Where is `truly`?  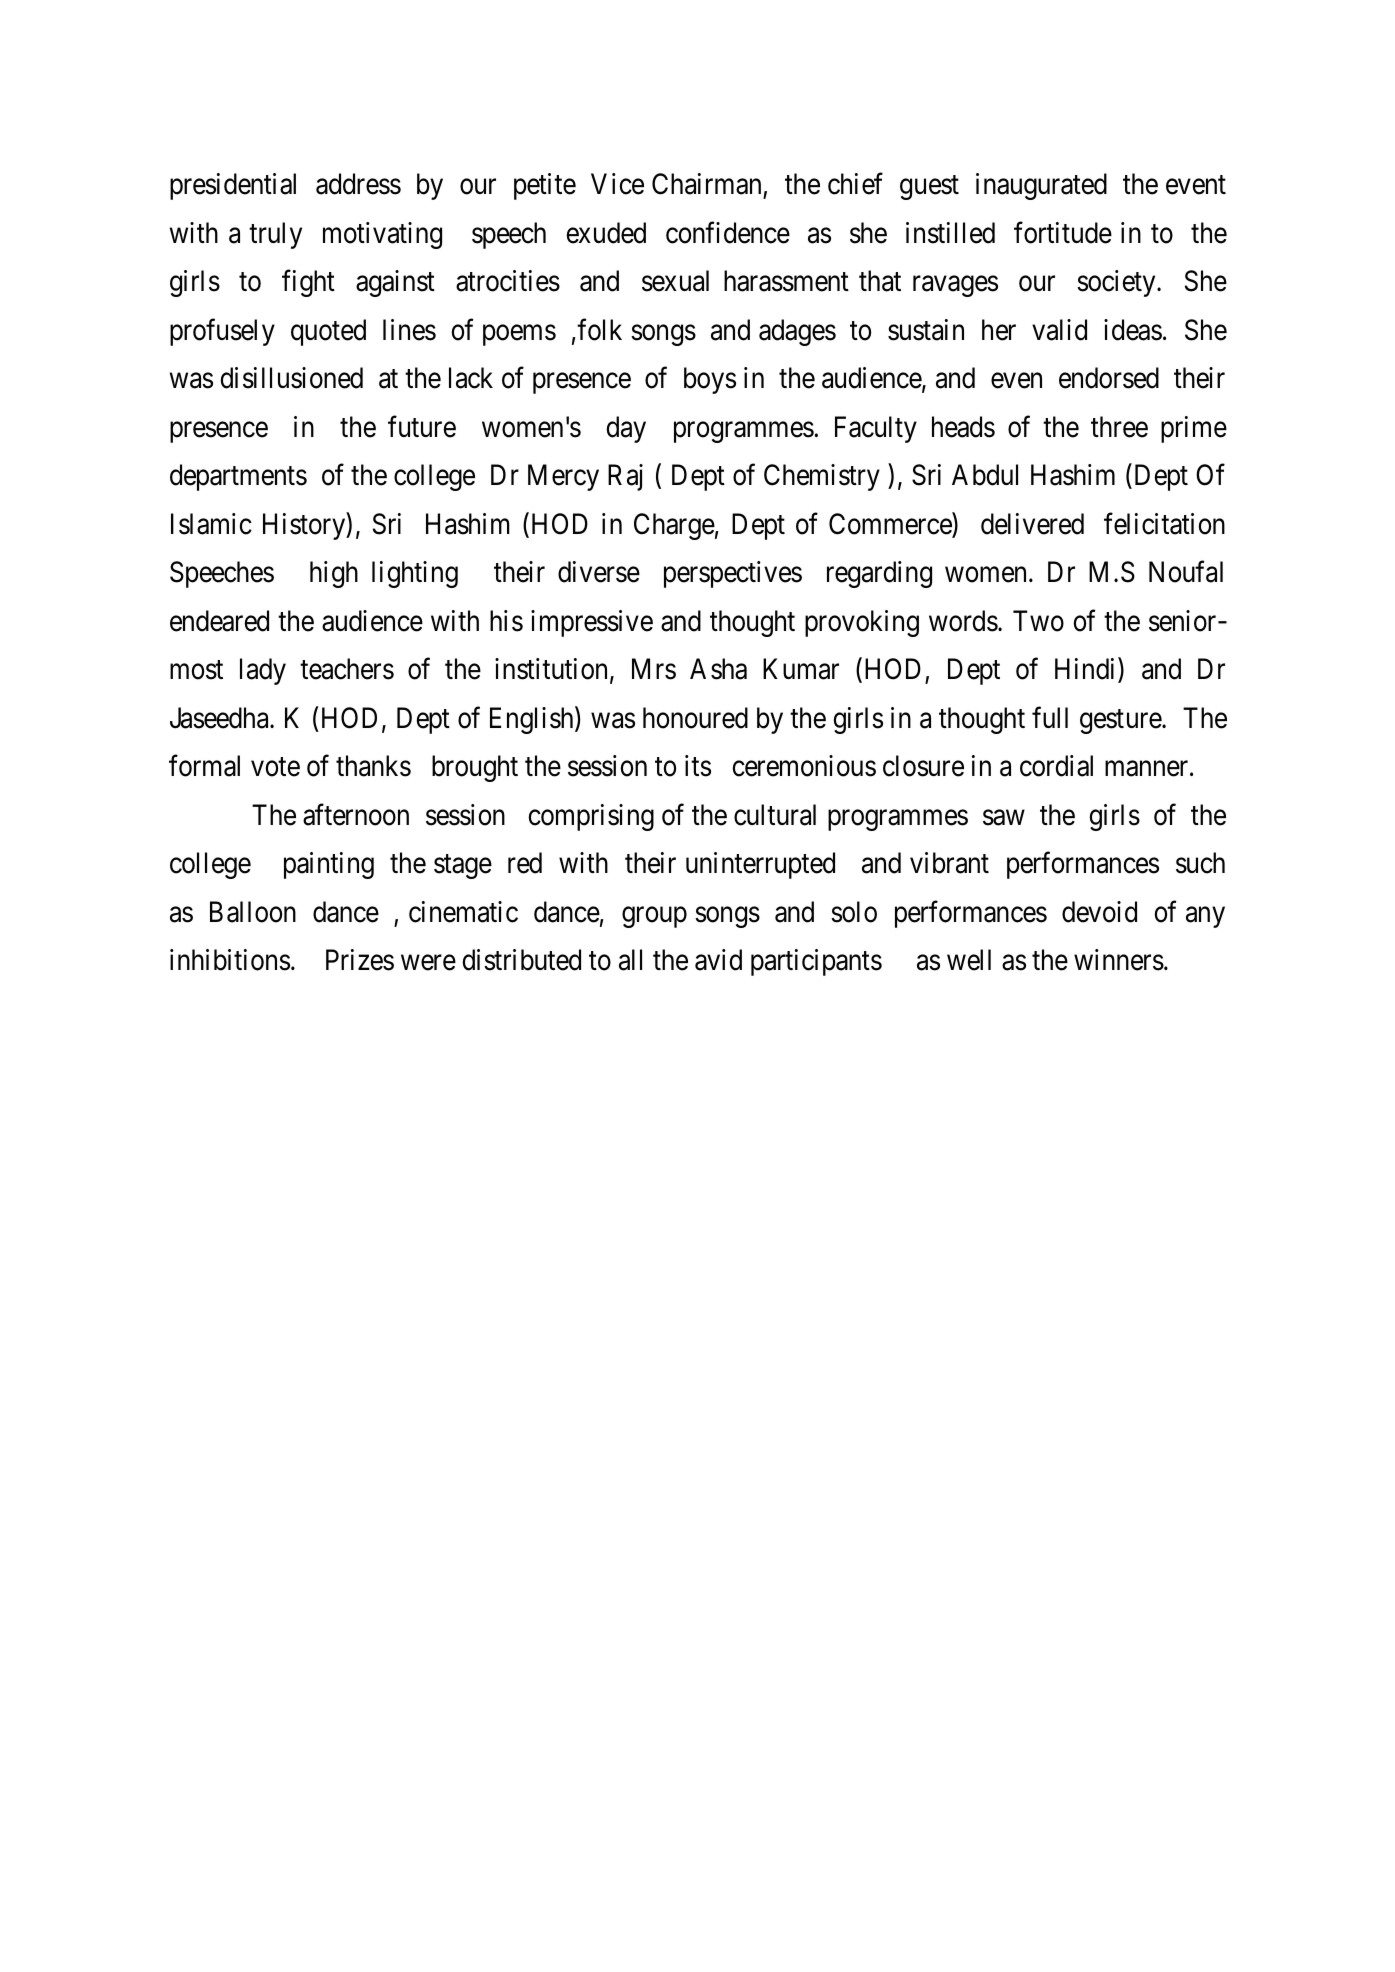
truly is located at coordinates (275, 235).
